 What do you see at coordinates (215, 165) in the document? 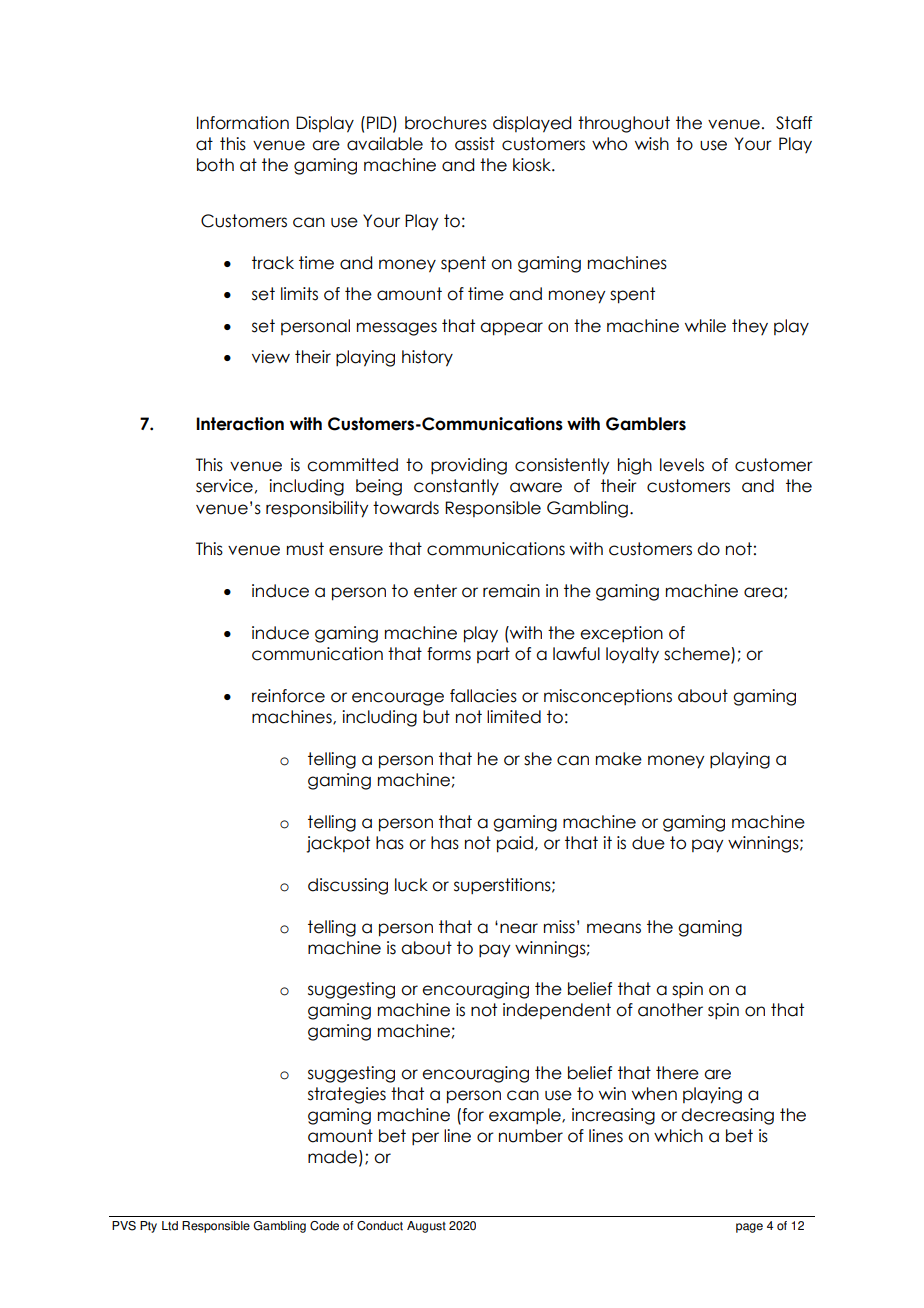
I see `both` at bounding box center [215, 165].
